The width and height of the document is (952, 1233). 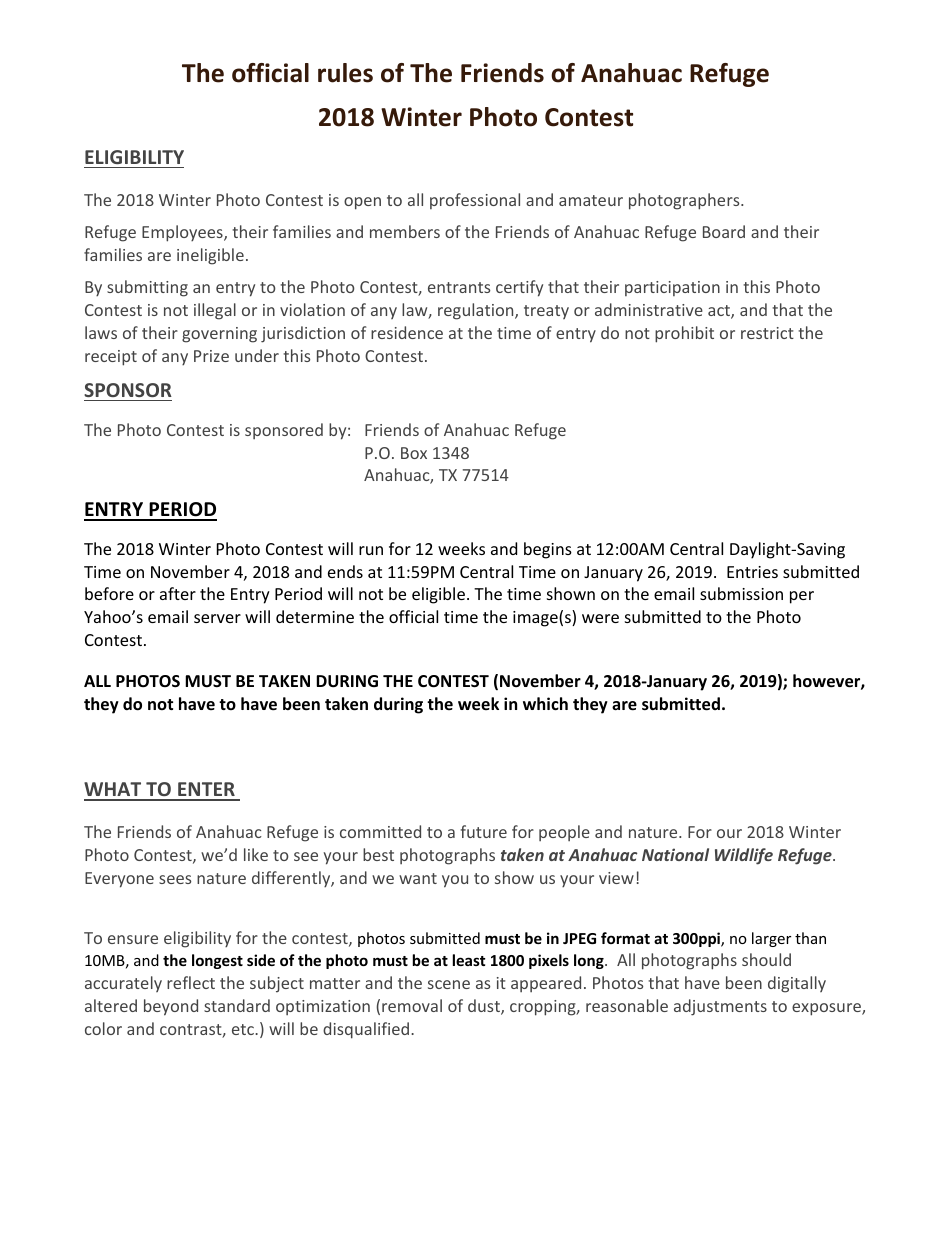 What do you see at coordinates (752, 572) in the document?
I see `Entries` at bounding box center [752, 572].
